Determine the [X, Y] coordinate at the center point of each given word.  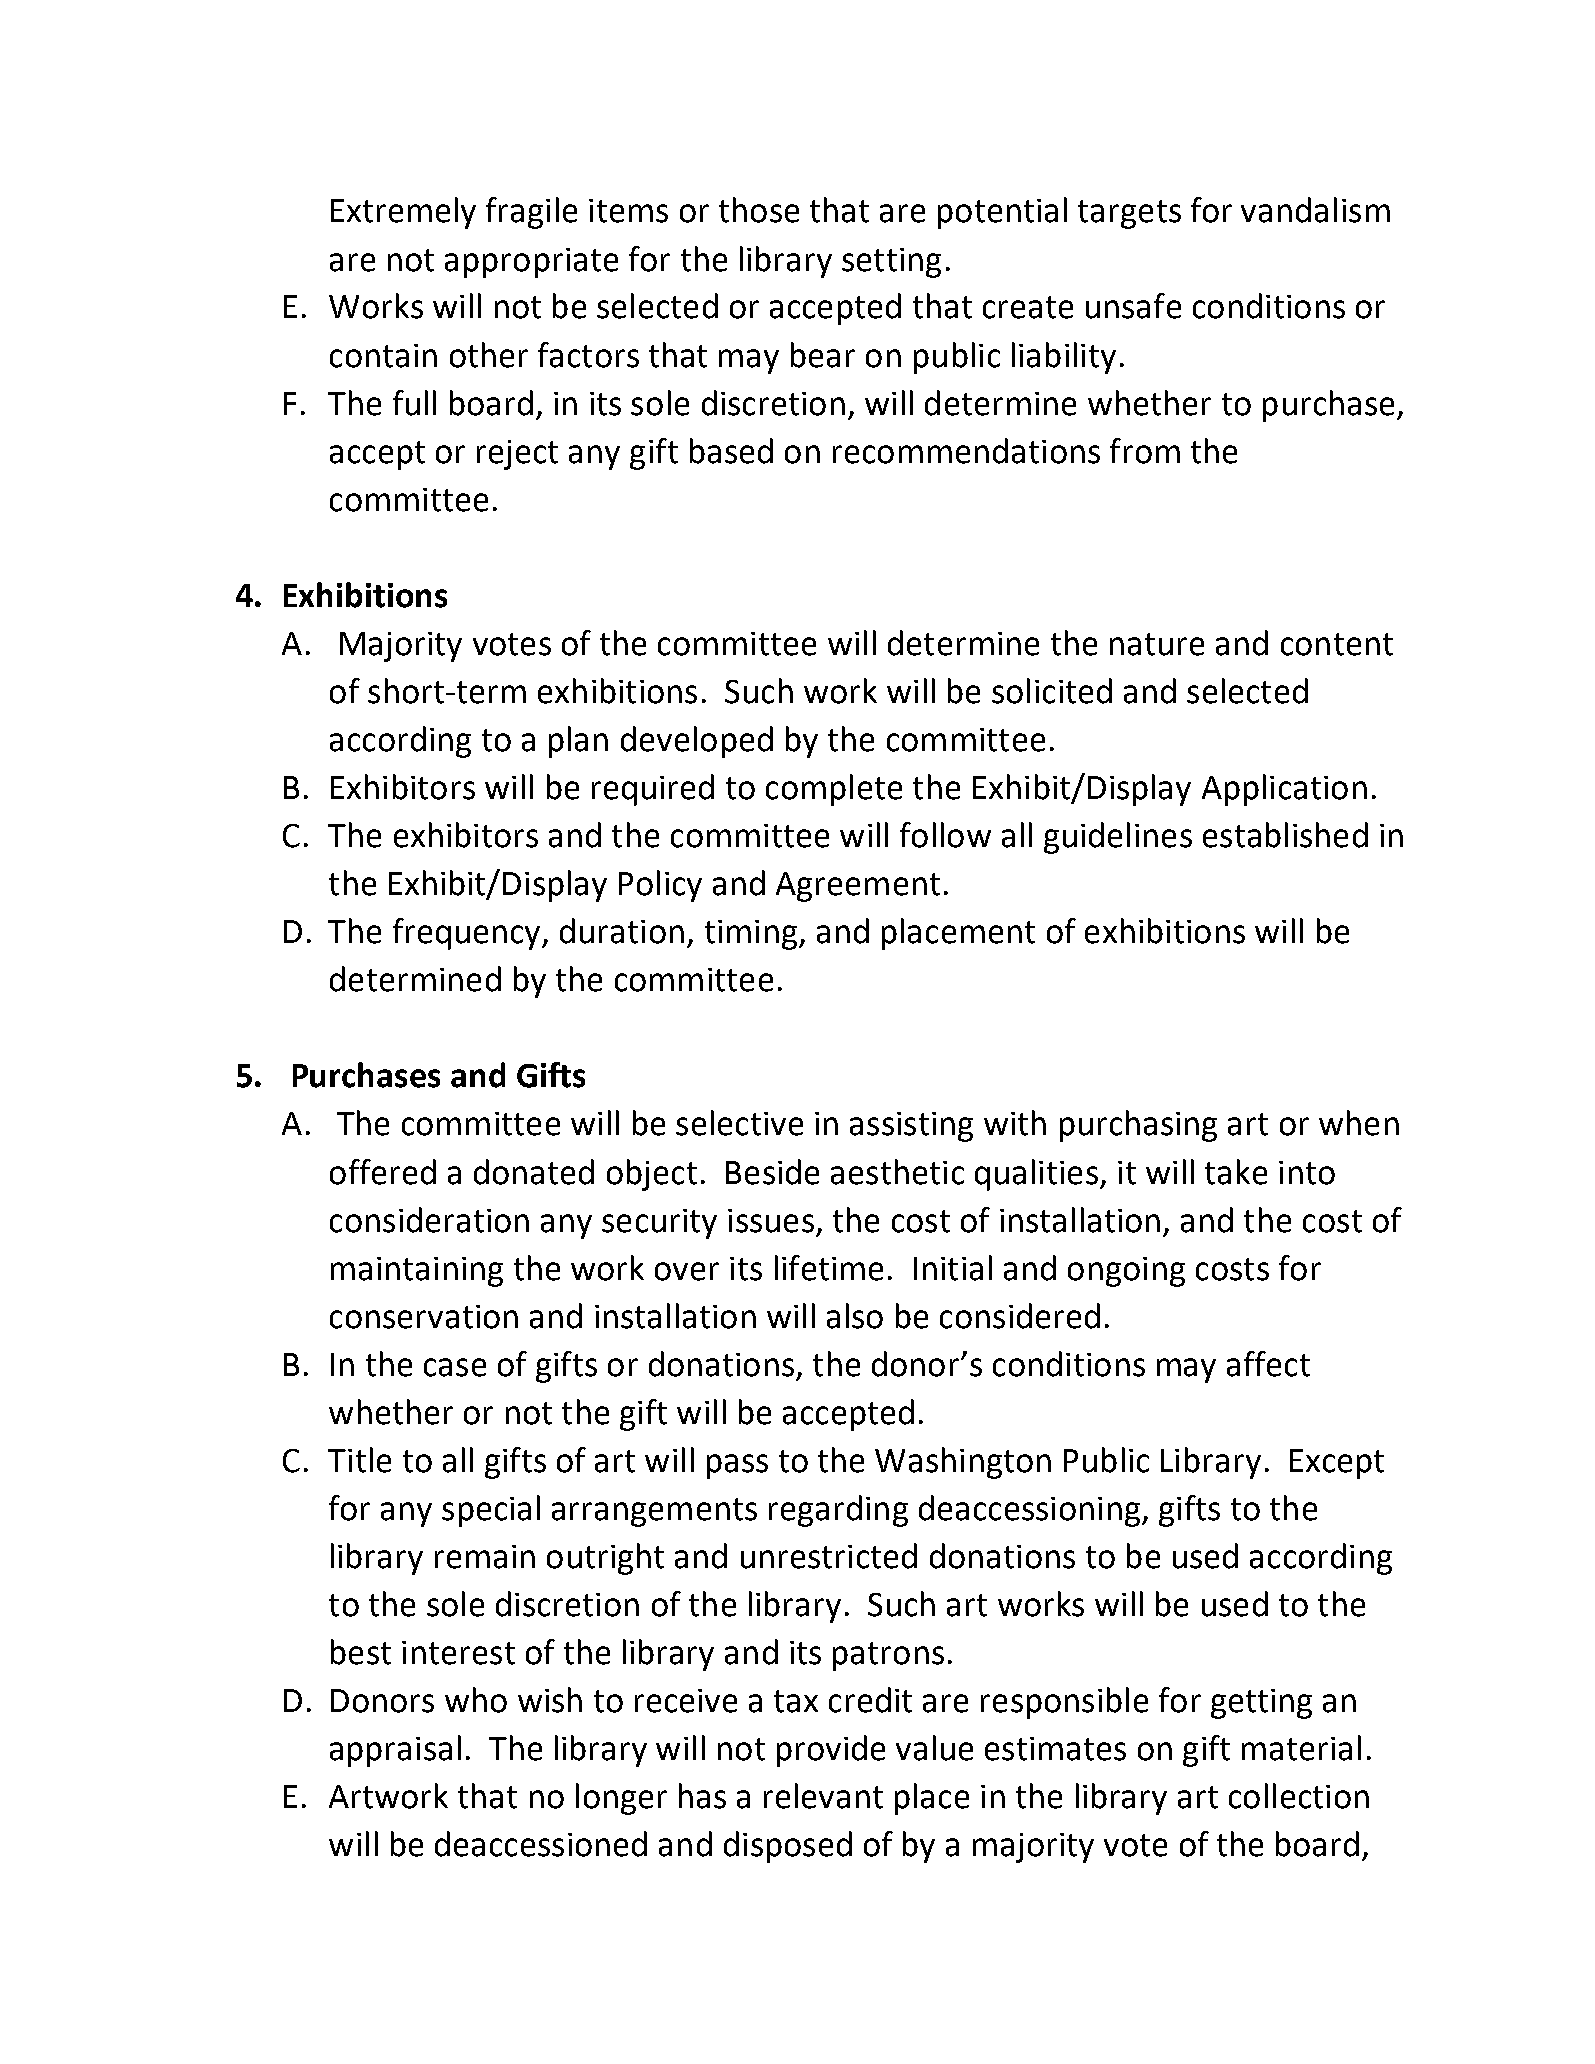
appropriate [531, 263]
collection [1299, 1796]
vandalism [1315, 210]
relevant [823, 1796]
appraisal [395, 1751]
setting [891, 263]
